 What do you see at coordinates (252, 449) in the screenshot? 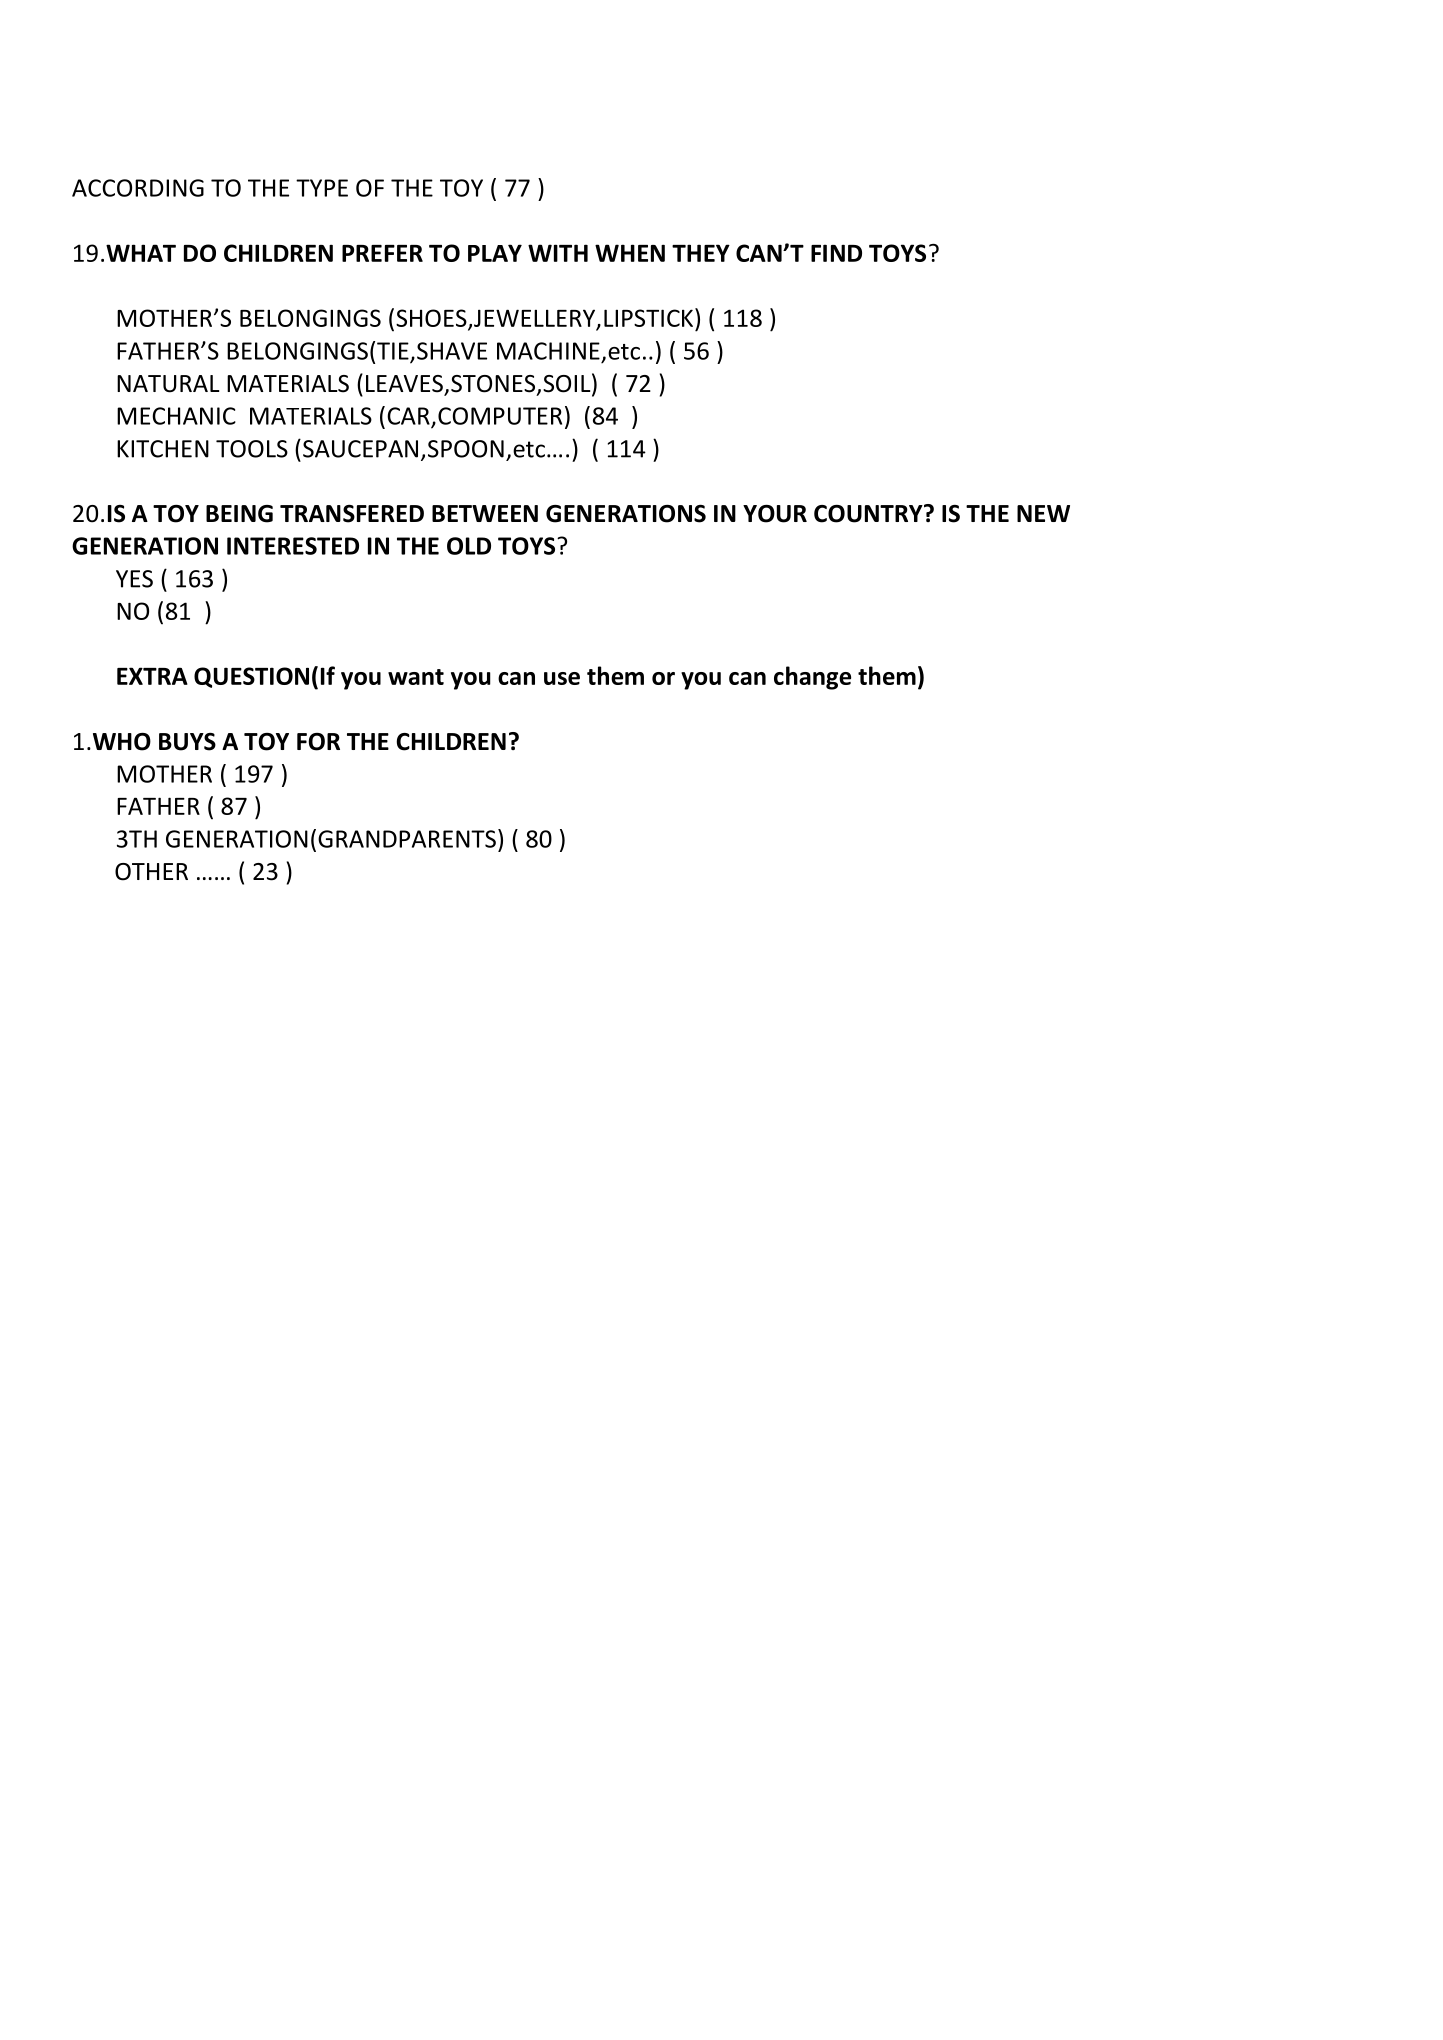
I see `TOOLS` at bounding box center [252, 449].
